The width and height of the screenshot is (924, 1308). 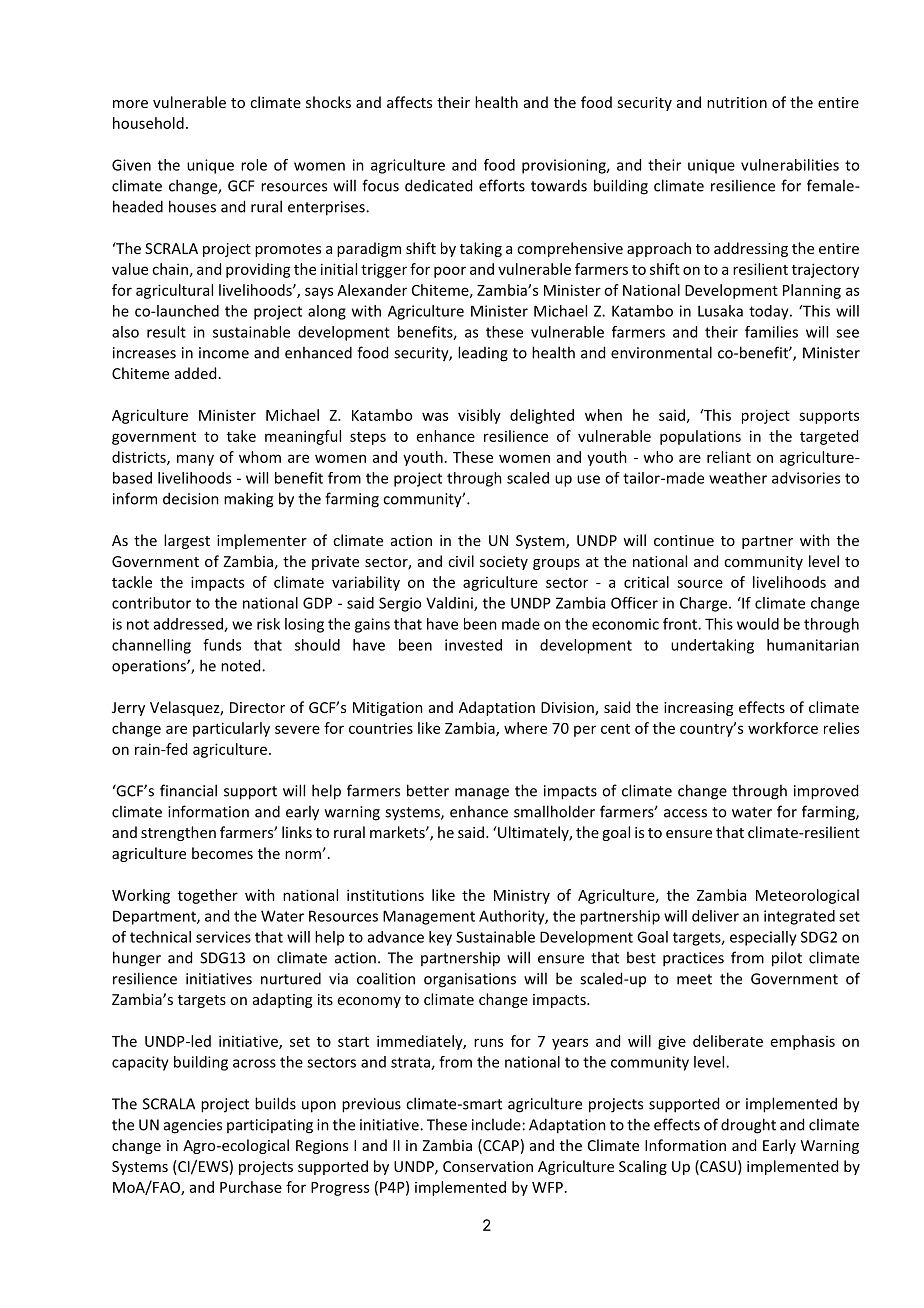 What do you see at coordinates (254, 165) in the screenshot?
I see `role` at bounding box center [254, 165].
